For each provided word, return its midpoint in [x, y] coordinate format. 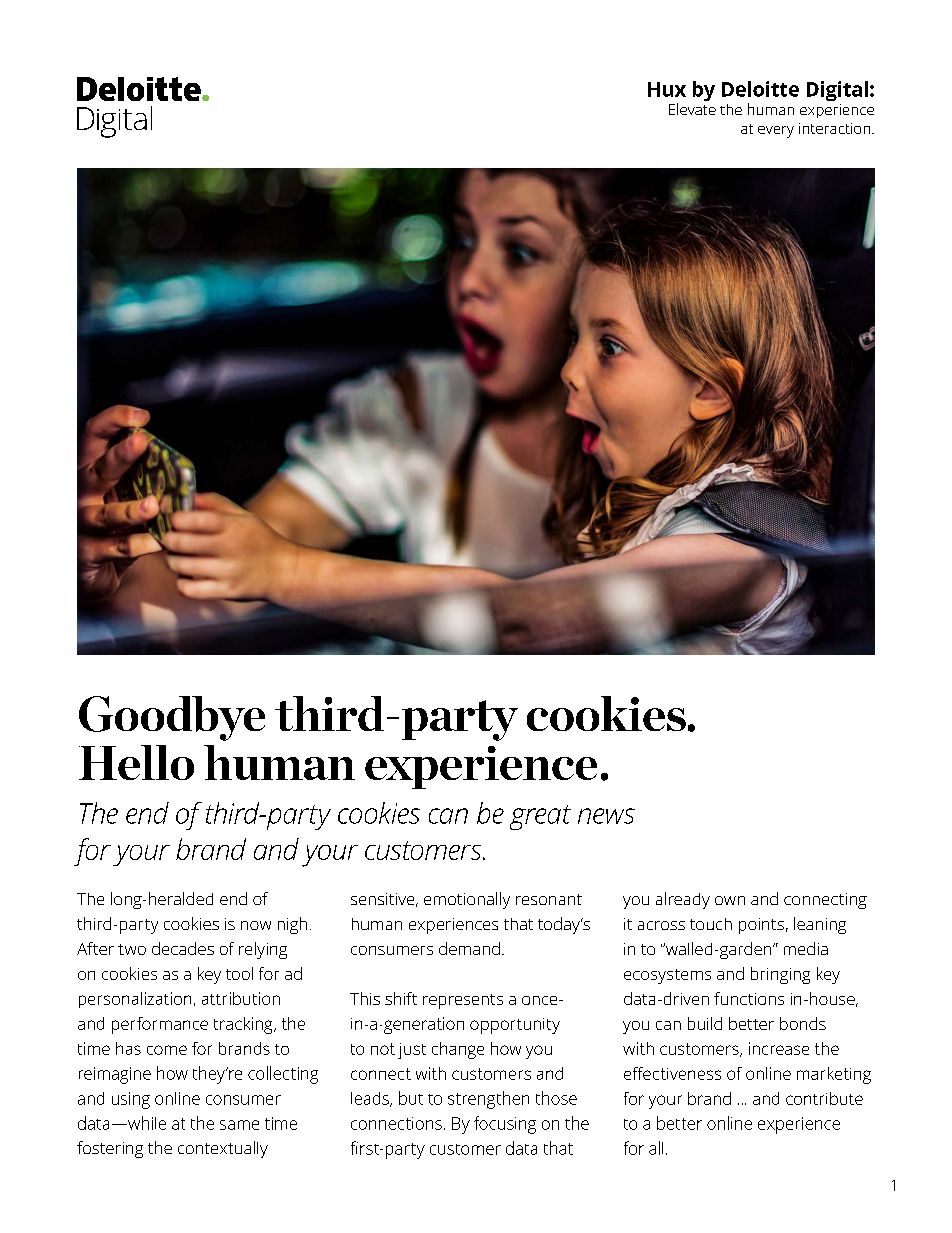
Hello [136, 762]
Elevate [692, 109]
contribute [824, 1098]
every [776, 132]
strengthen [488, 1100]
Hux [667, 89]
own [730, 900]
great [540, 817]
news [606, 816]
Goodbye [172, 718]
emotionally [467, 900]
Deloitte [760, 89]
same [239, 1125]
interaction [836, 128]
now [256, 925]
